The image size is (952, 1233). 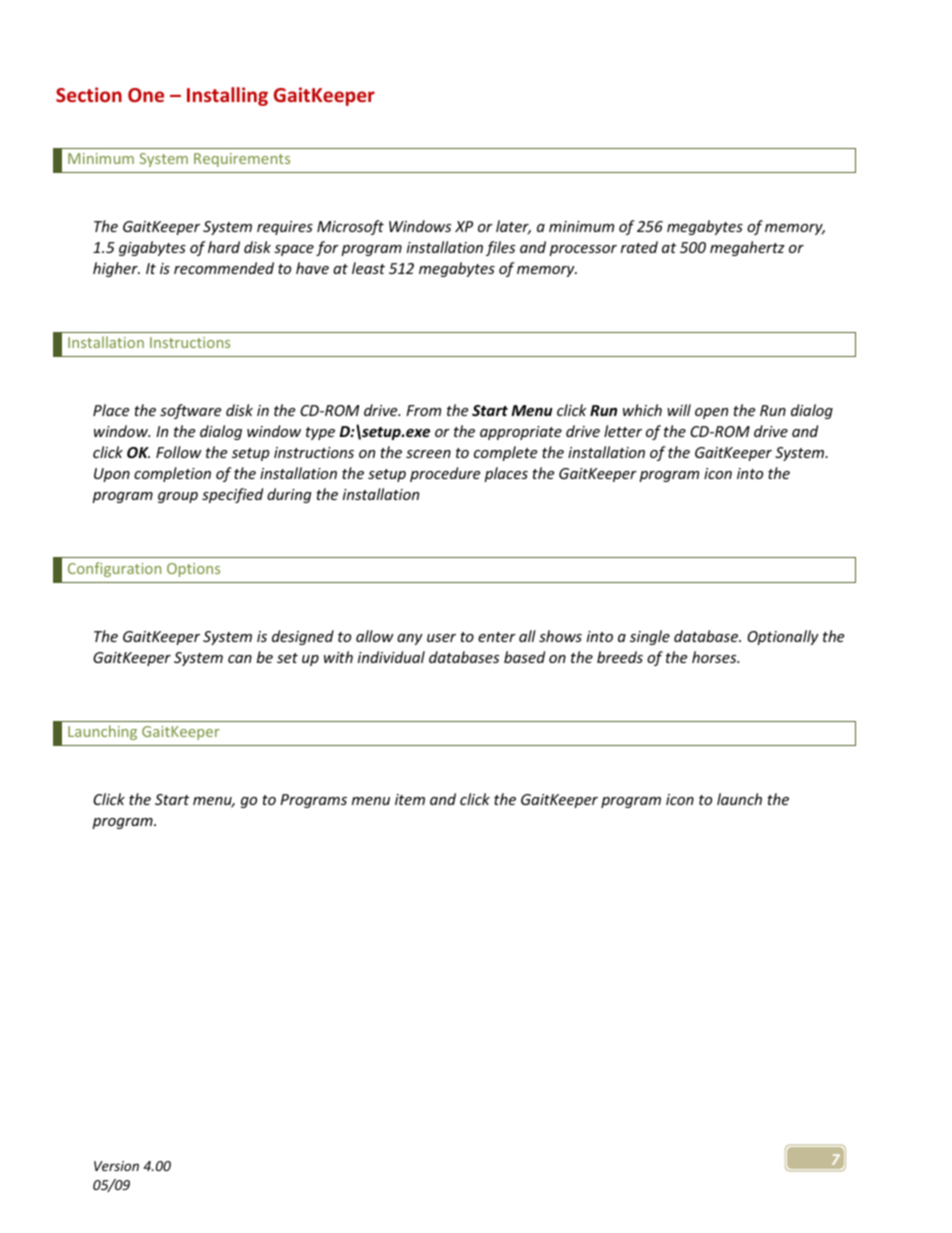 I want to click on later, so click(x=513, y=227).
